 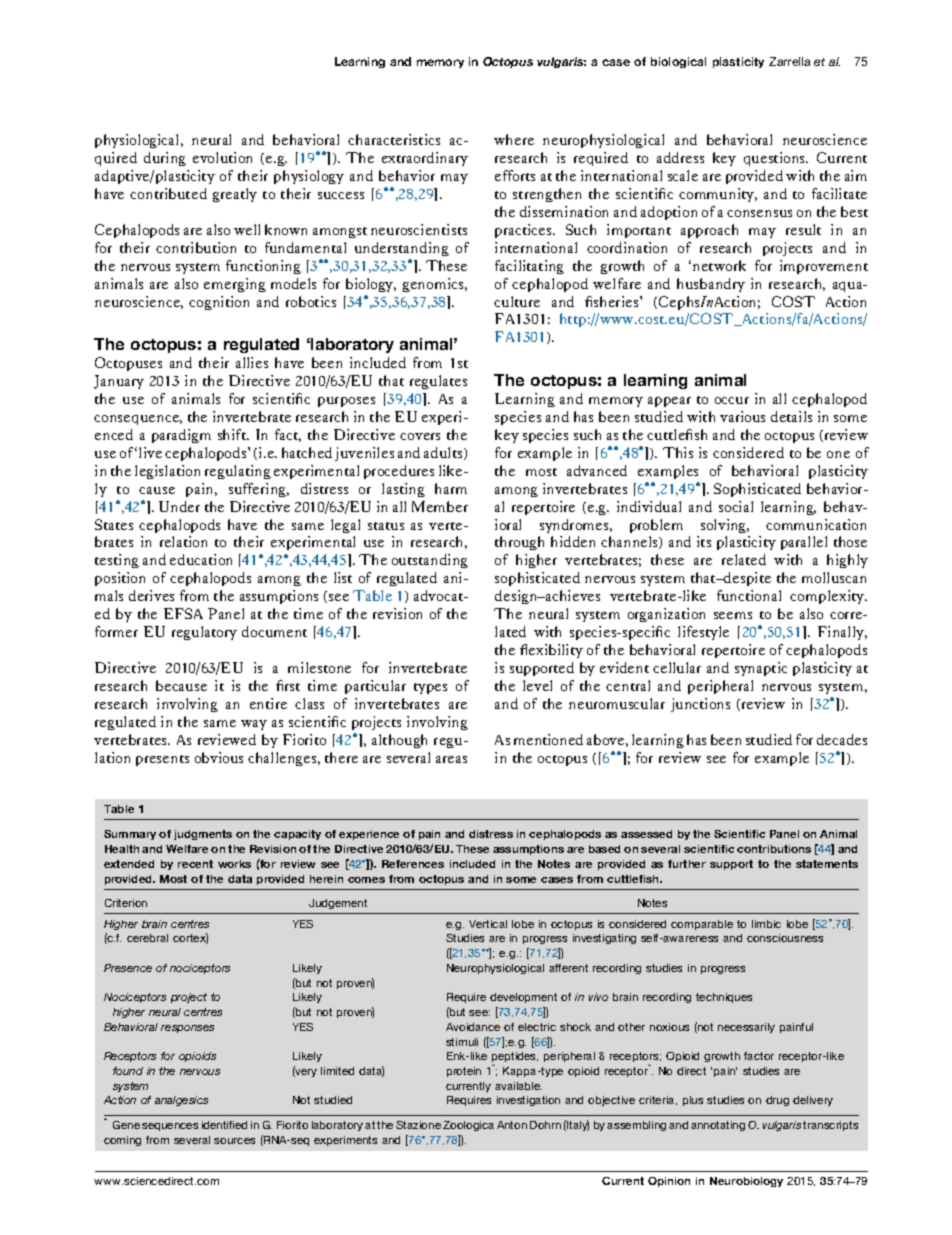 What do you see at coordinates (776, 159) in the page?
I see `questions` at bounding box center [776, 159].
